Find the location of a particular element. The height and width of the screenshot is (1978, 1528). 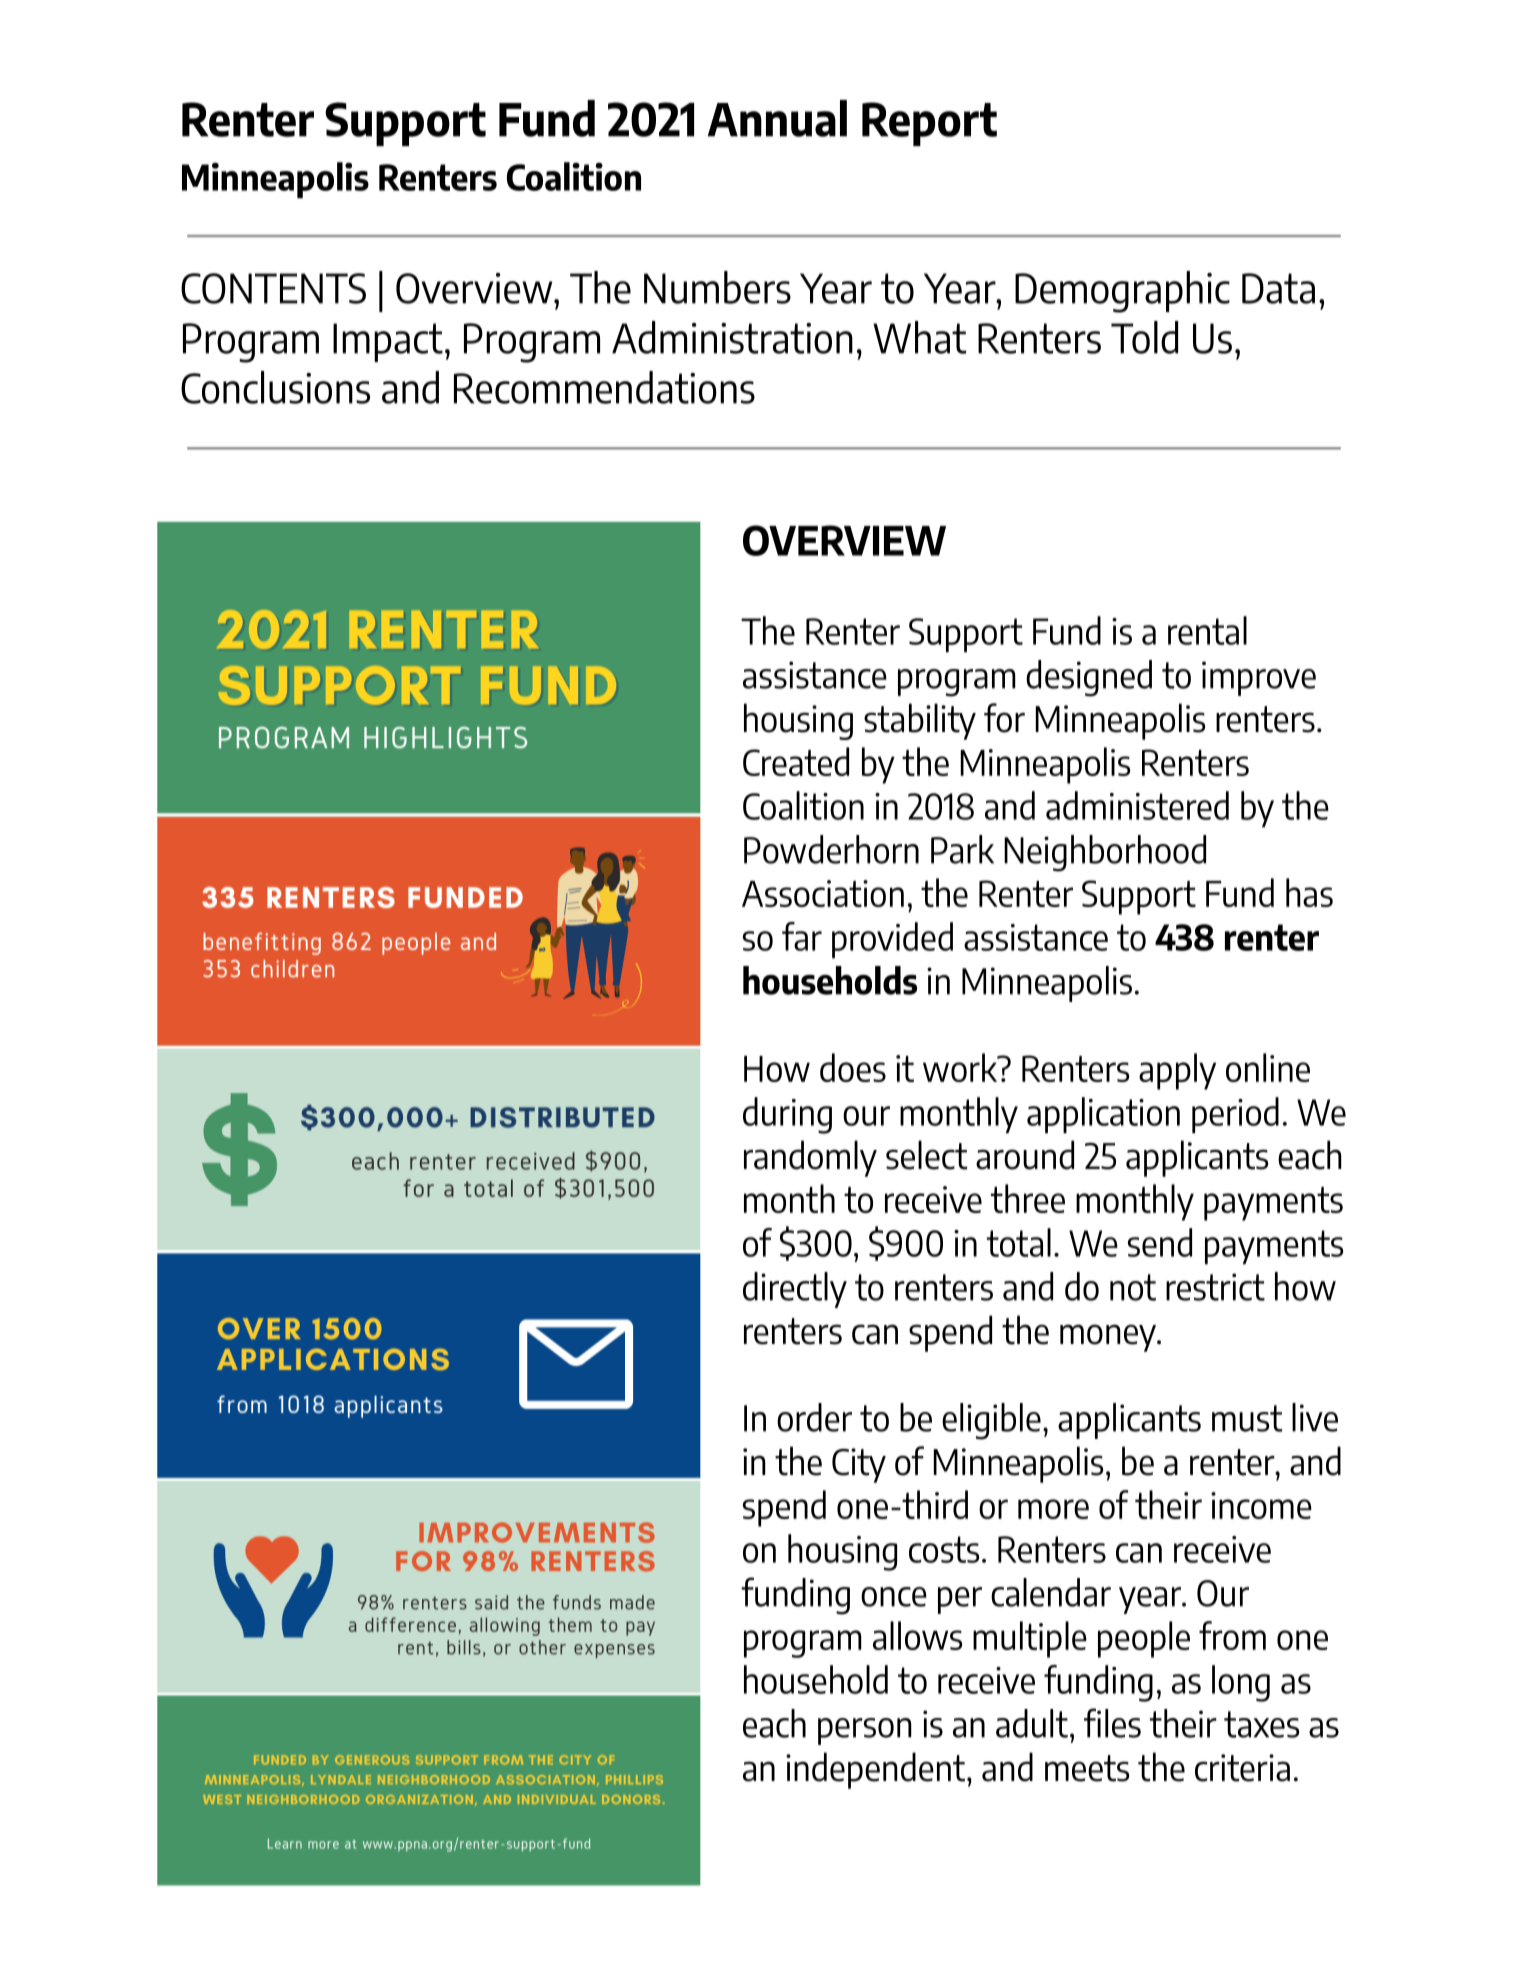

far is located at coordinates (802, 936).
